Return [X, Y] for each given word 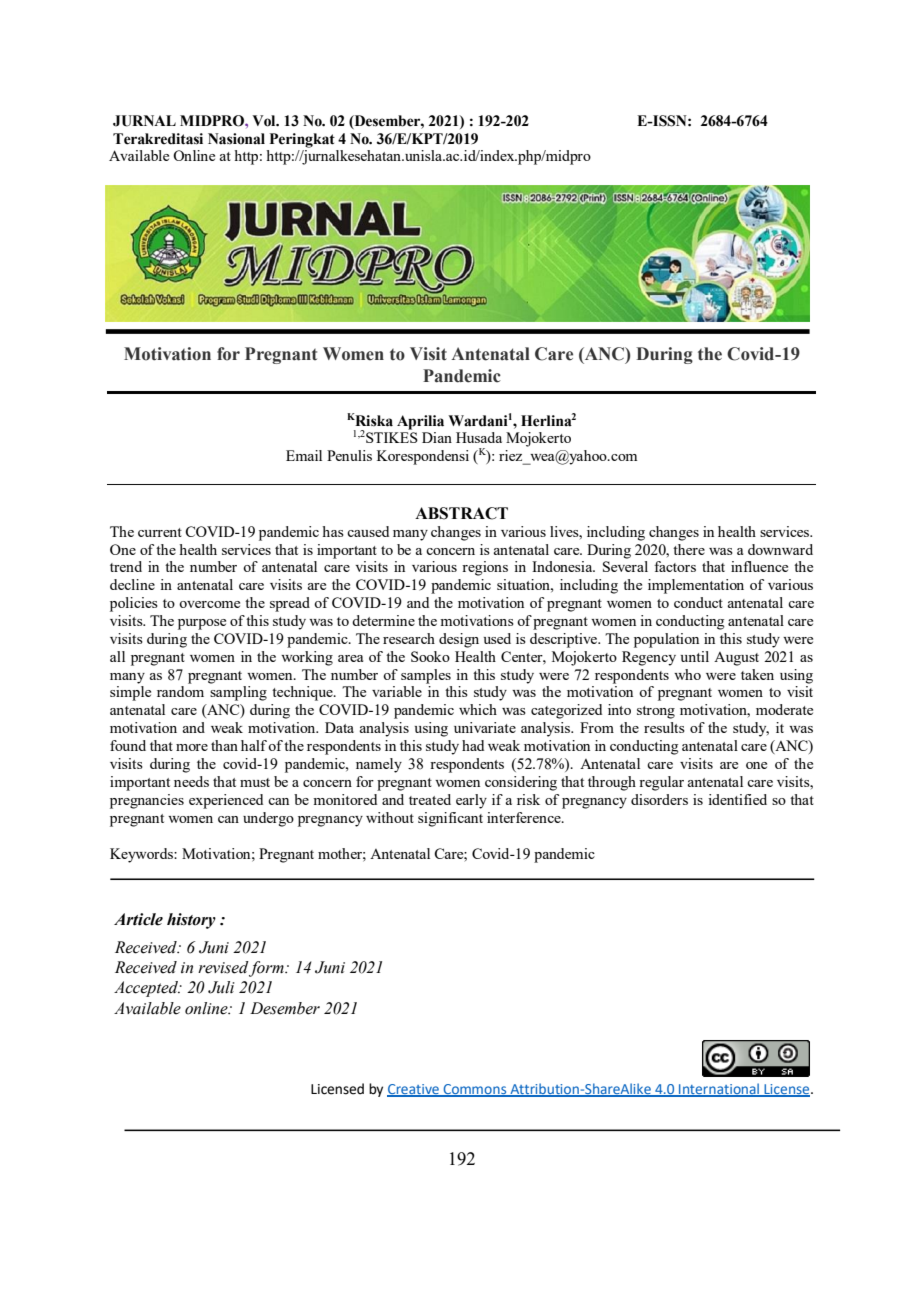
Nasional [236, 139]
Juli [221, 987]
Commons [475, 1090]
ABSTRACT [461, 513]
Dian [437, 437]
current [160, 532]
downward [780, 549]
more [192, 747]
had [473, 745]
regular [661, 783]
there [689, 549]
